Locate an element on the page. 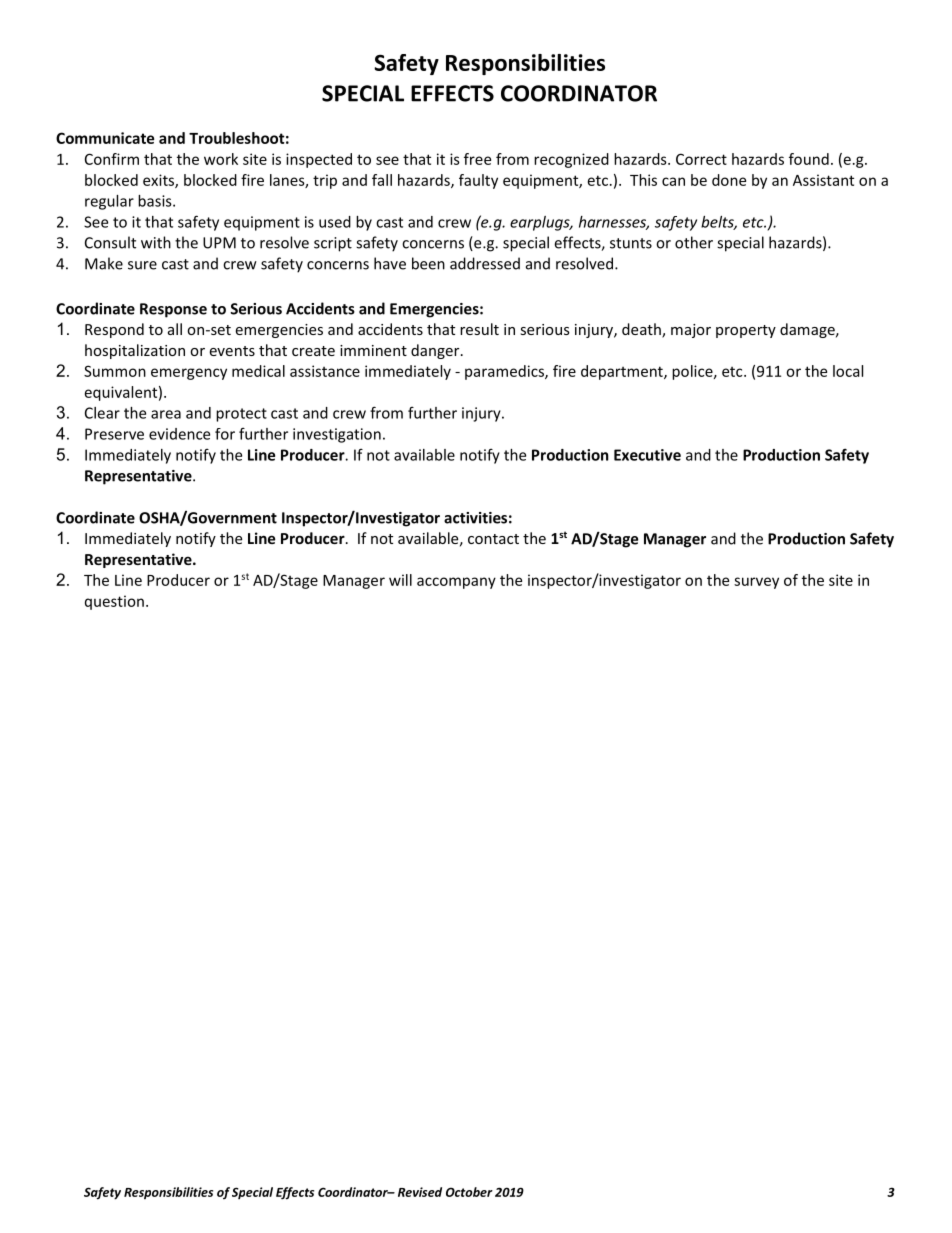 Image resolution: width=952 pixels, height=1233 pixels. survey is located at coordinates (756, 583).
